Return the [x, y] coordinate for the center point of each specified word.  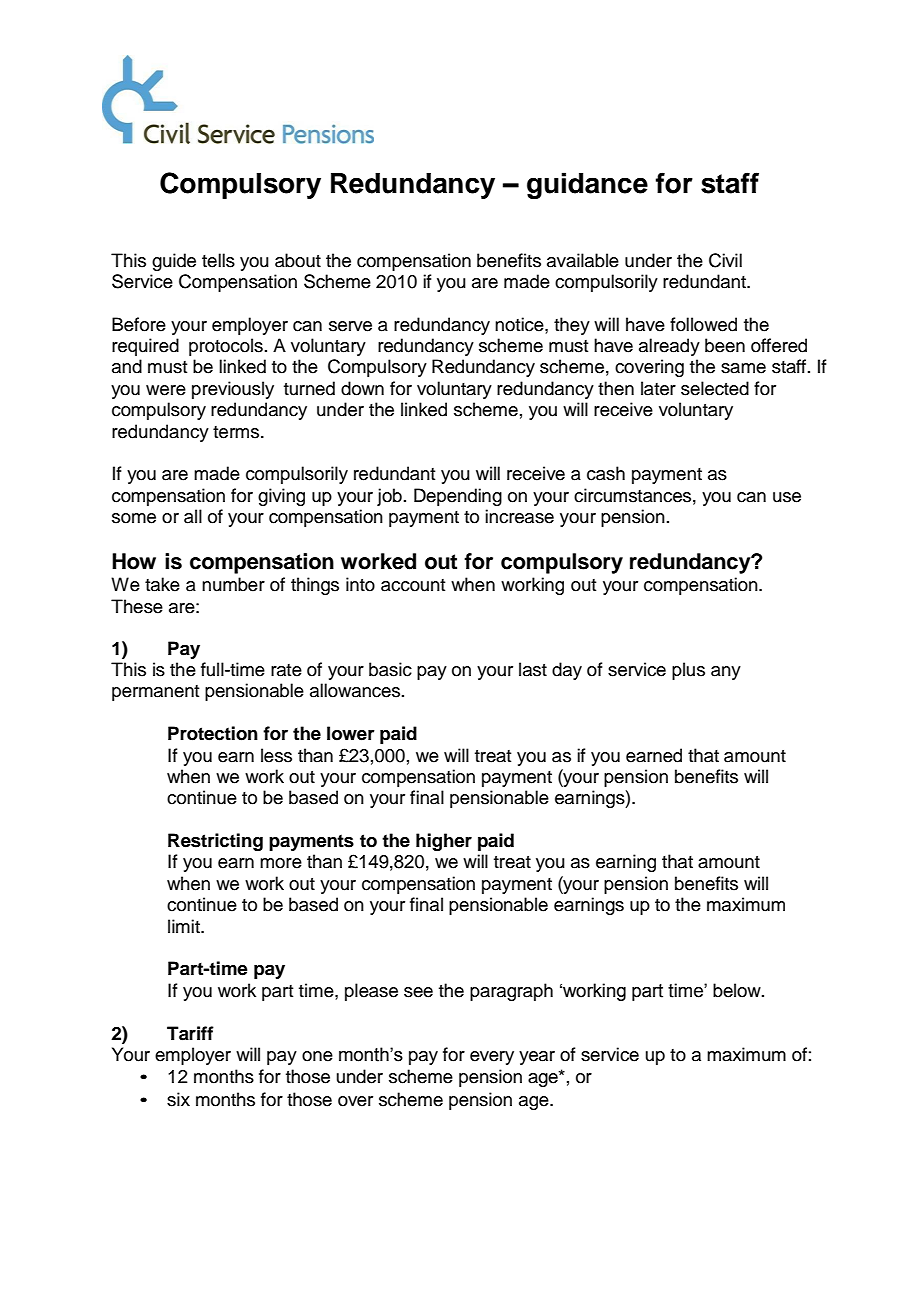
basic [390, 669]
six [178, 1099]
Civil [725, 260]
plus [688, 671]
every [492, 1058]
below [738, 990]
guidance [587, 185]
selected [715, 388]
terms [237, 432]
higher [444, 842]
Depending [458, 497]
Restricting [215, 842]
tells [218, 260]
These [137, 606]
